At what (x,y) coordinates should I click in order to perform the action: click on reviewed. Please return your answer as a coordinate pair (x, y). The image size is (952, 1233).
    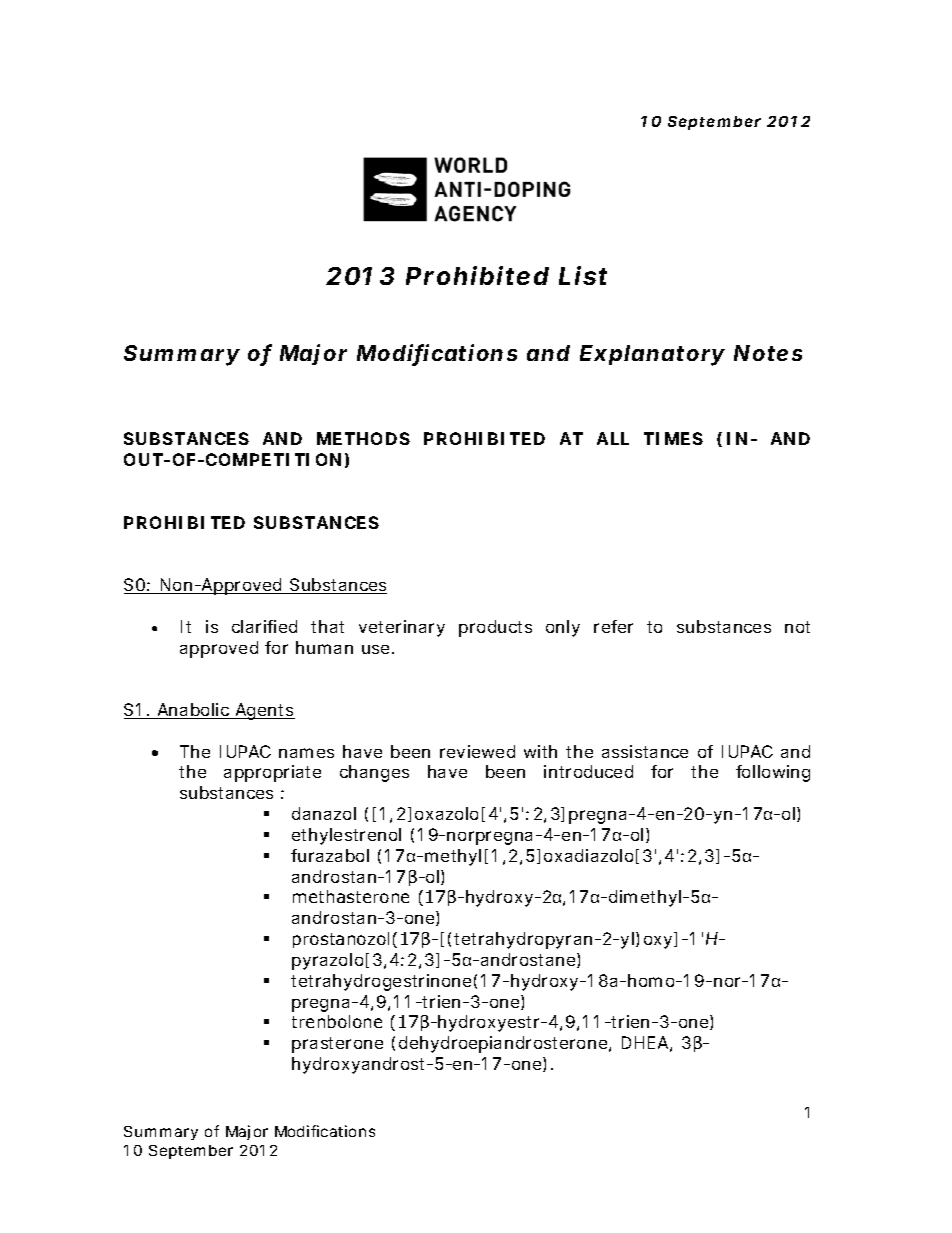
    Looking at the image, I should click on (477, 751).
